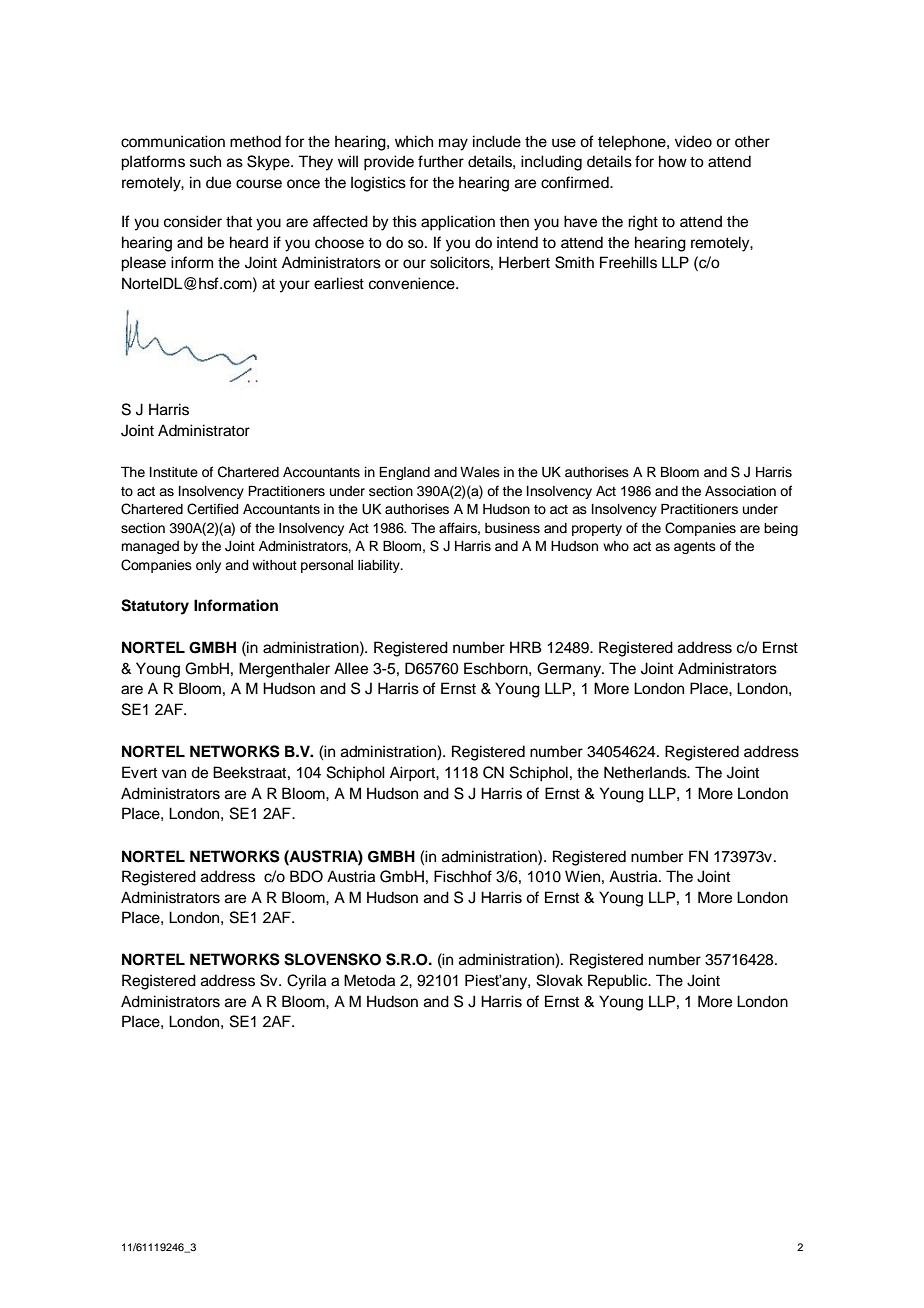 The width and height of the image is (924, 1308). I want to click on only, so click(208, 566).
